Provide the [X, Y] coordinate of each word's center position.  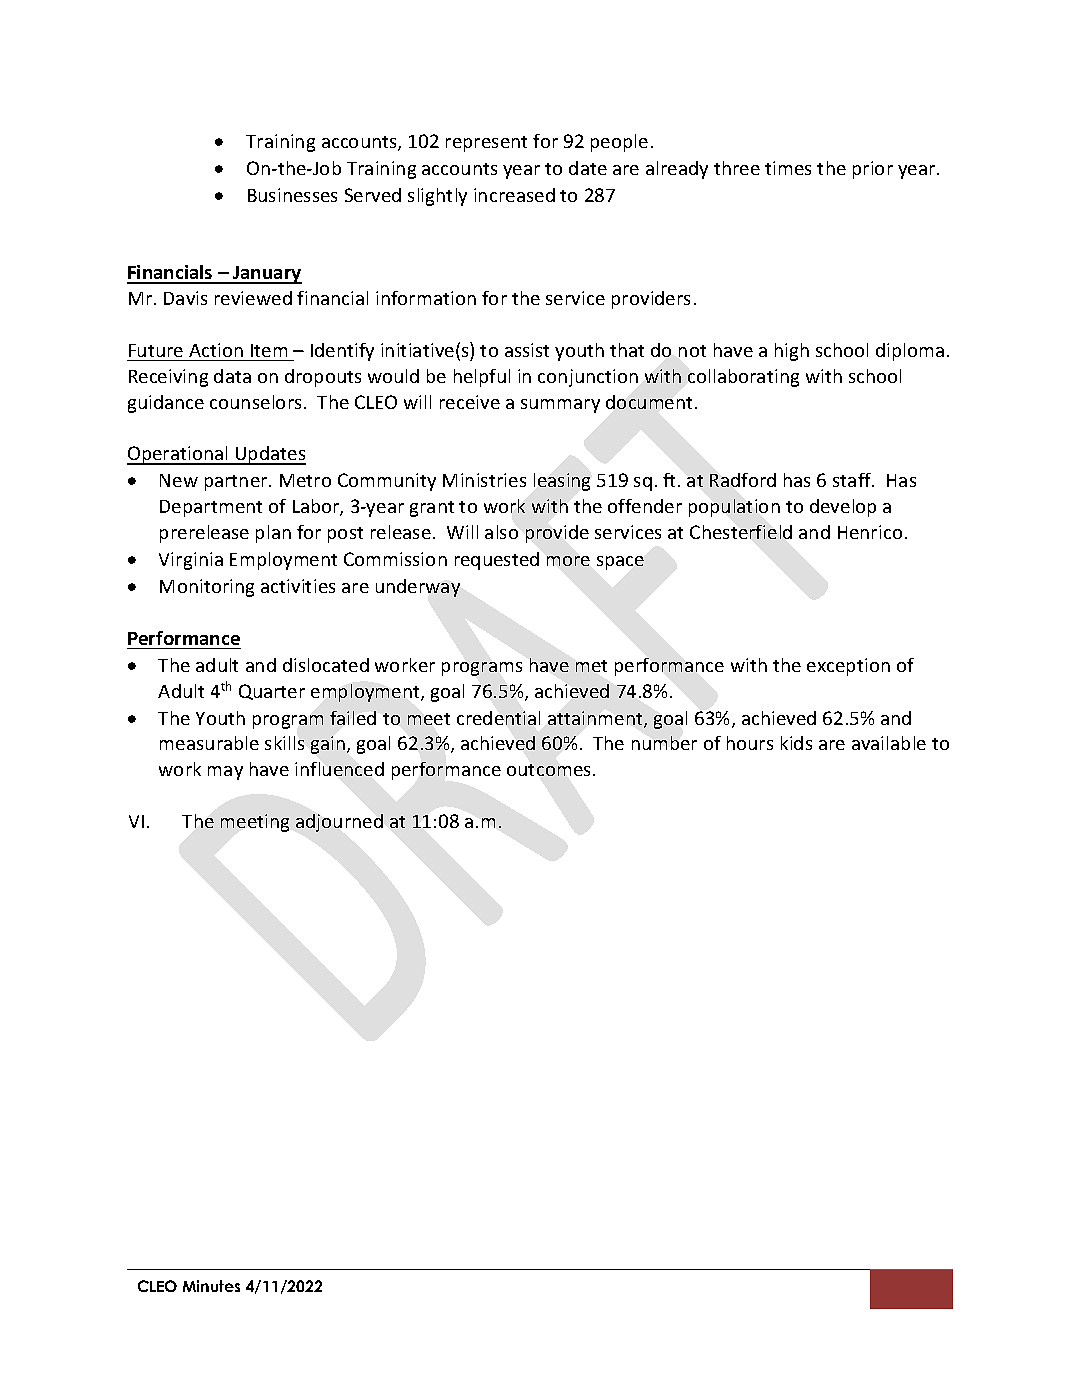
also [501, 532]
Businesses [292, 195]
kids [796, 743]
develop [843, 508]
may [225, 773]
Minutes [211, 1286]
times [788, 168]
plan [273, 534]
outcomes [550, 770]
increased [514, 195]
